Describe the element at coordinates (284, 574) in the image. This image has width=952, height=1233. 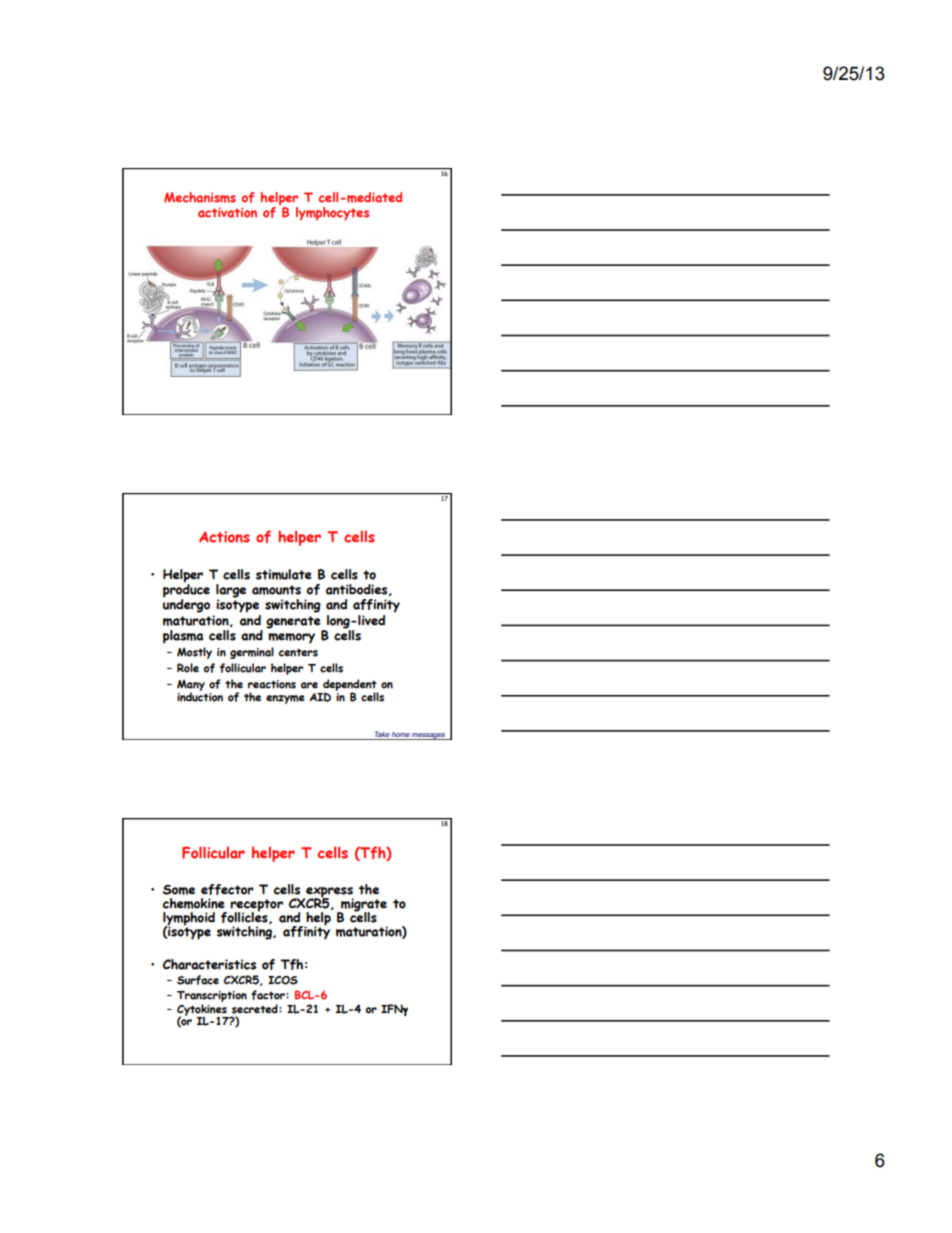
I see `stimulate` at that location.
